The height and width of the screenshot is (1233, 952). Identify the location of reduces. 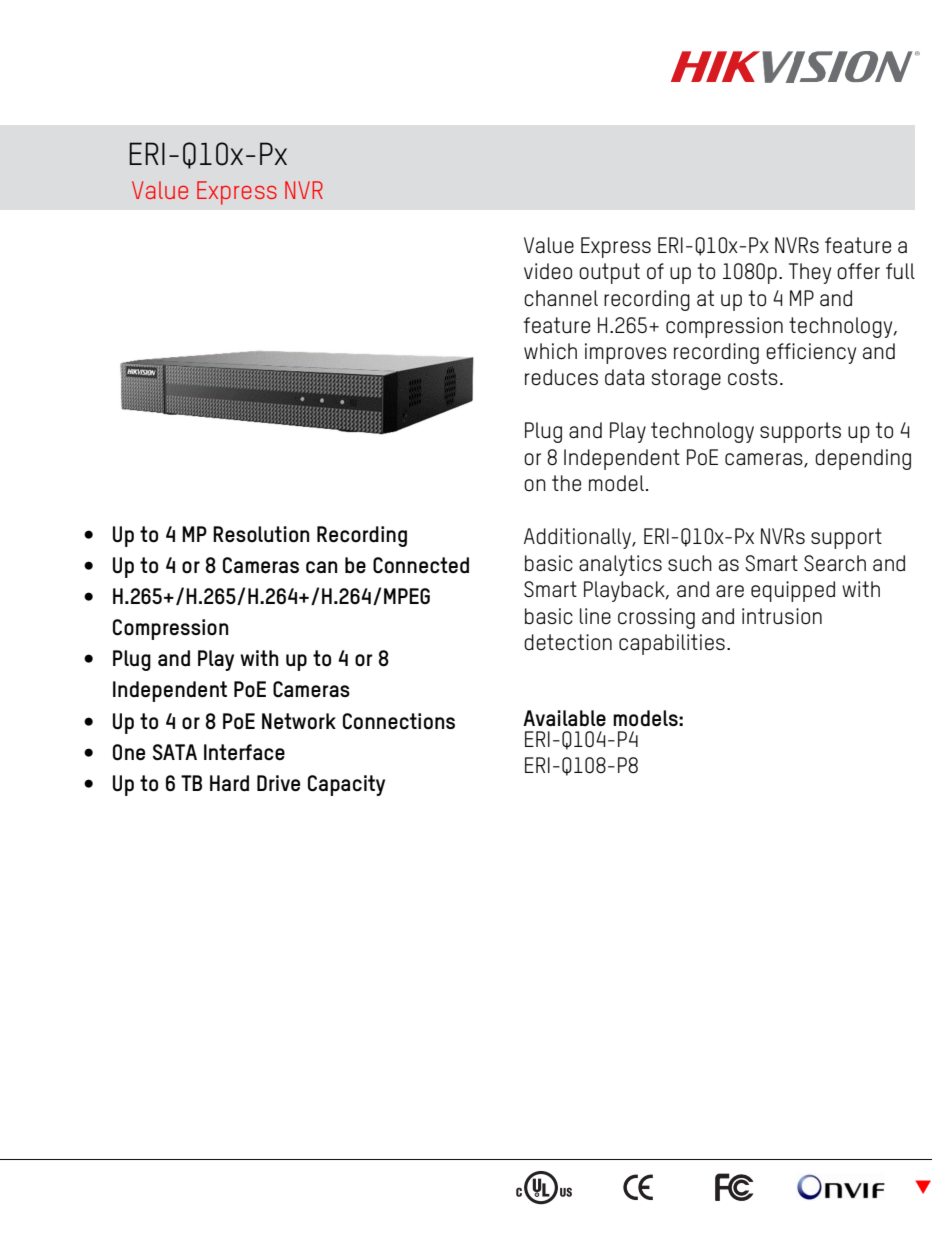
(561, 377).
